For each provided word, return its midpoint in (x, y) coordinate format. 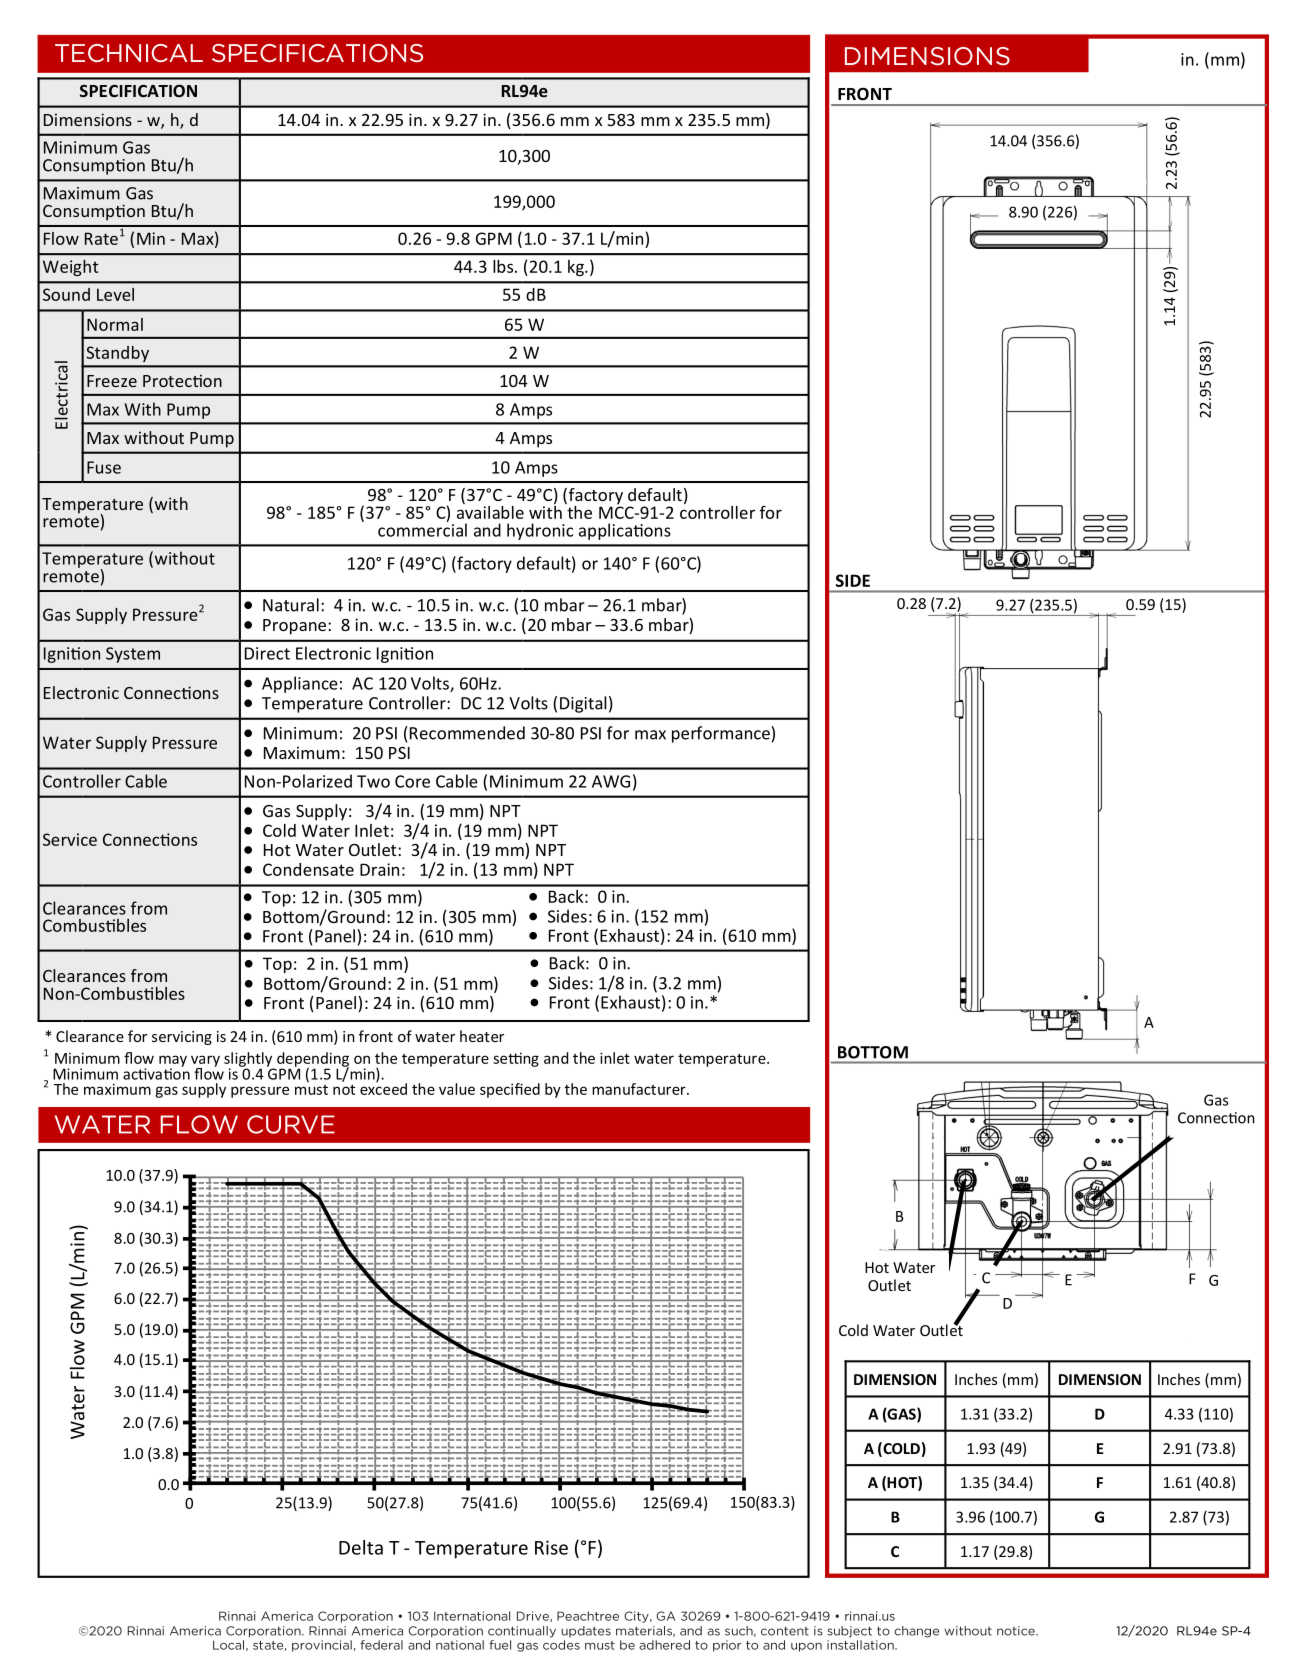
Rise (551, 1547)
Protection (182, 380)
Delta (361, 1547)
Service (70, 839)
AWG (611, 781)
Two (373, 781)
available (490, 511)
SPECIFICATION (138, 91)
